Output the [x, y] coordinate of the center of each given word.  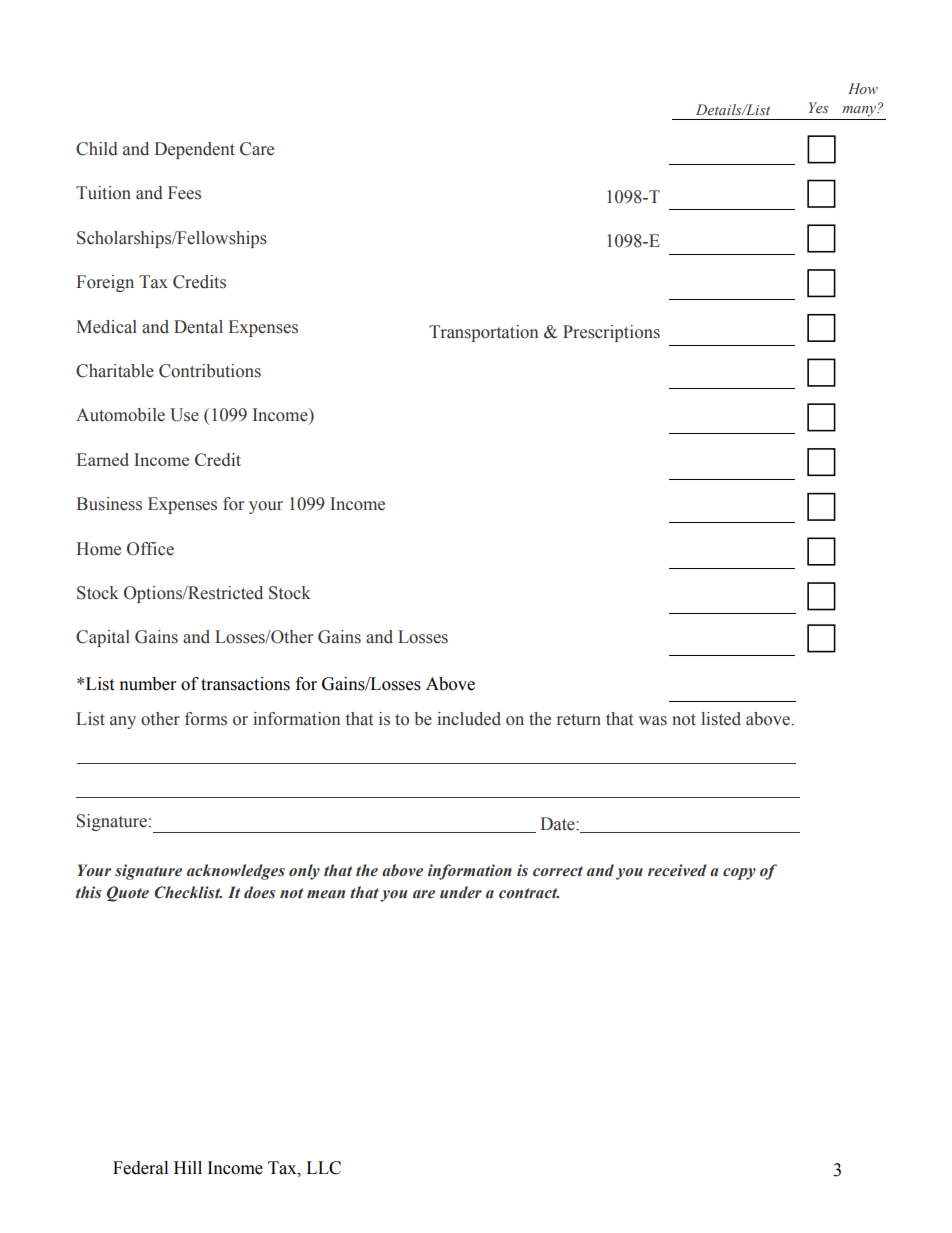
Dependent [194, 150]
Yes [819, 108]
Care [257, 149]
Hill [188, 1167]
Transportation [483, 333]
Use [184, 415]
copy [739, 874]
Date [558, 824]
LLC [323, 1168]
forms [206, 719]
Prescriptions [611, 333]
